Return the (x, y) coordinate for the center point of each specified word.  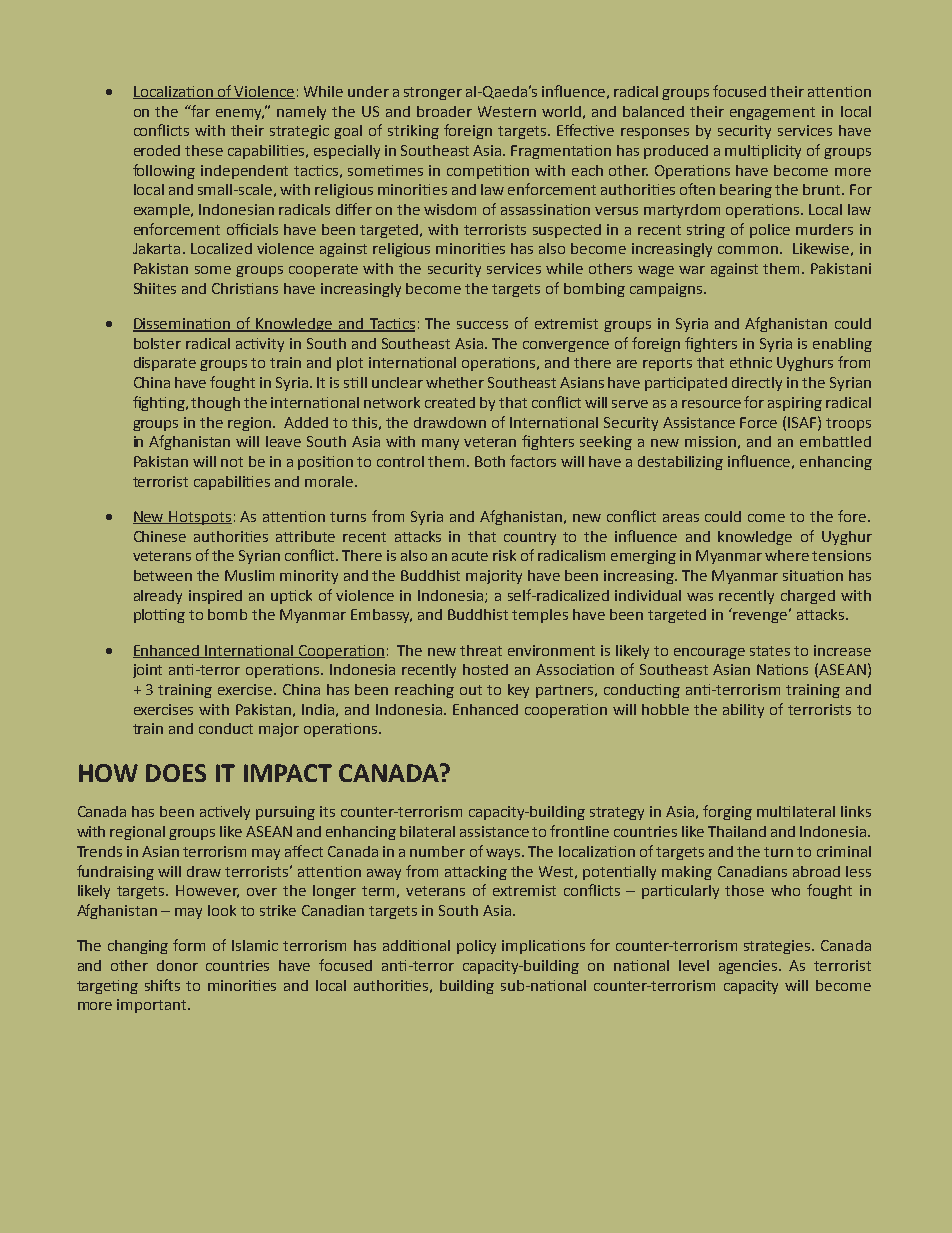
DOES (176, 773)
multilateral (796, 811)
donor (177, 965)
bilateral (427, 831)
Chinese (160, 536)
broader (444, 111)
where (787, 555)
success (482, 325)
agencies (749, 967)
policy (476, 947)
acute (470, 556)
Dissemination (182, 325)
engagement (772, 113)
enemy (240, 114)
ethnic (751, 362)
